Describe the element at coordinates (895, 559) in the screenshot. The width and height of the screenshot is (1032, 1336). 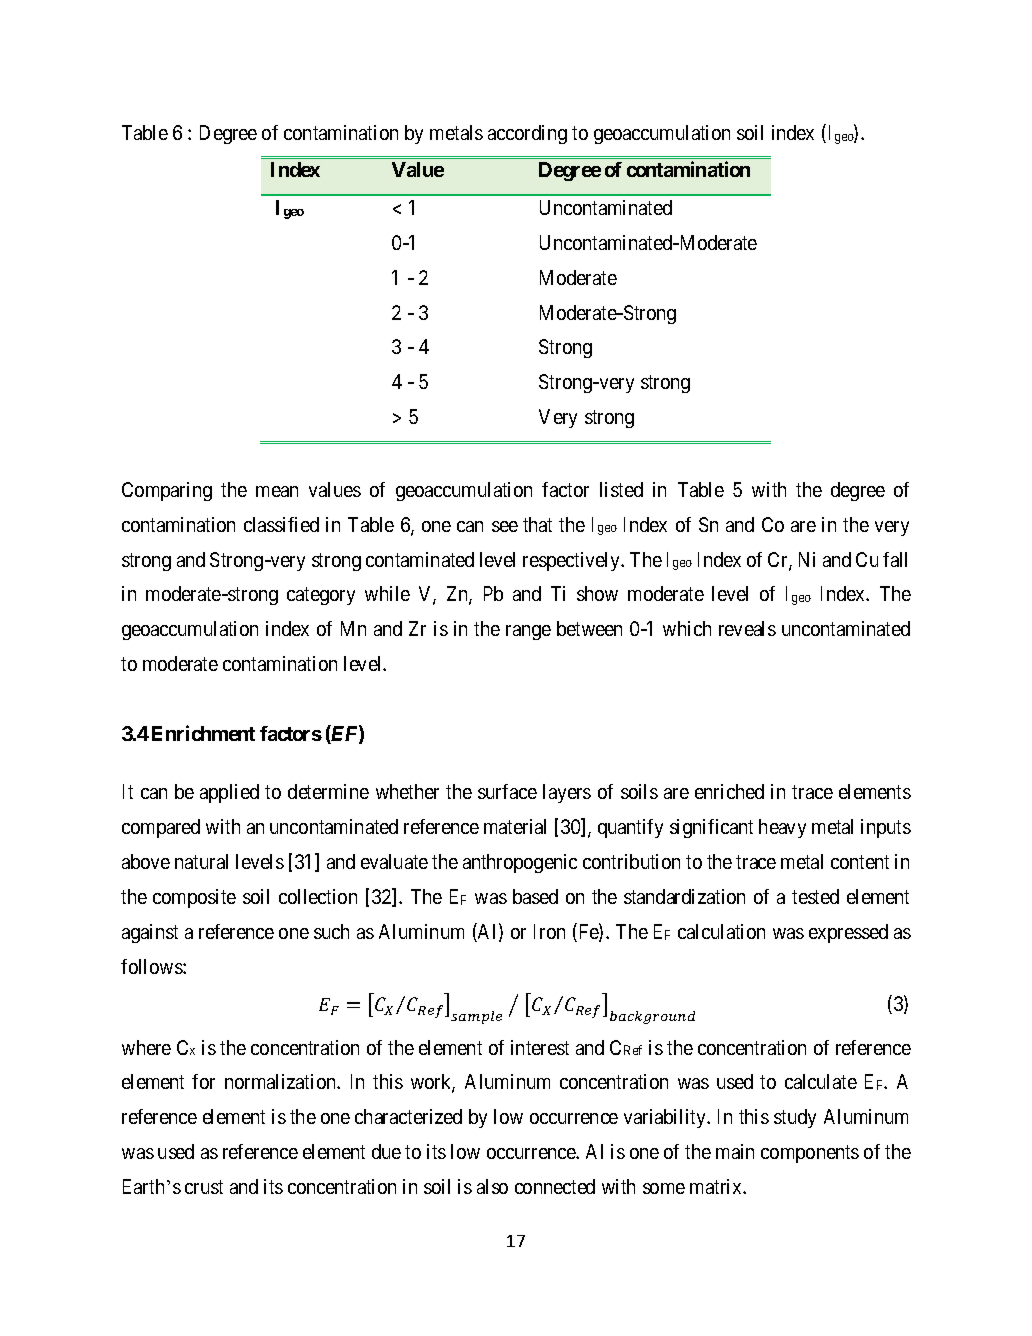
I see `fall` at that location.
